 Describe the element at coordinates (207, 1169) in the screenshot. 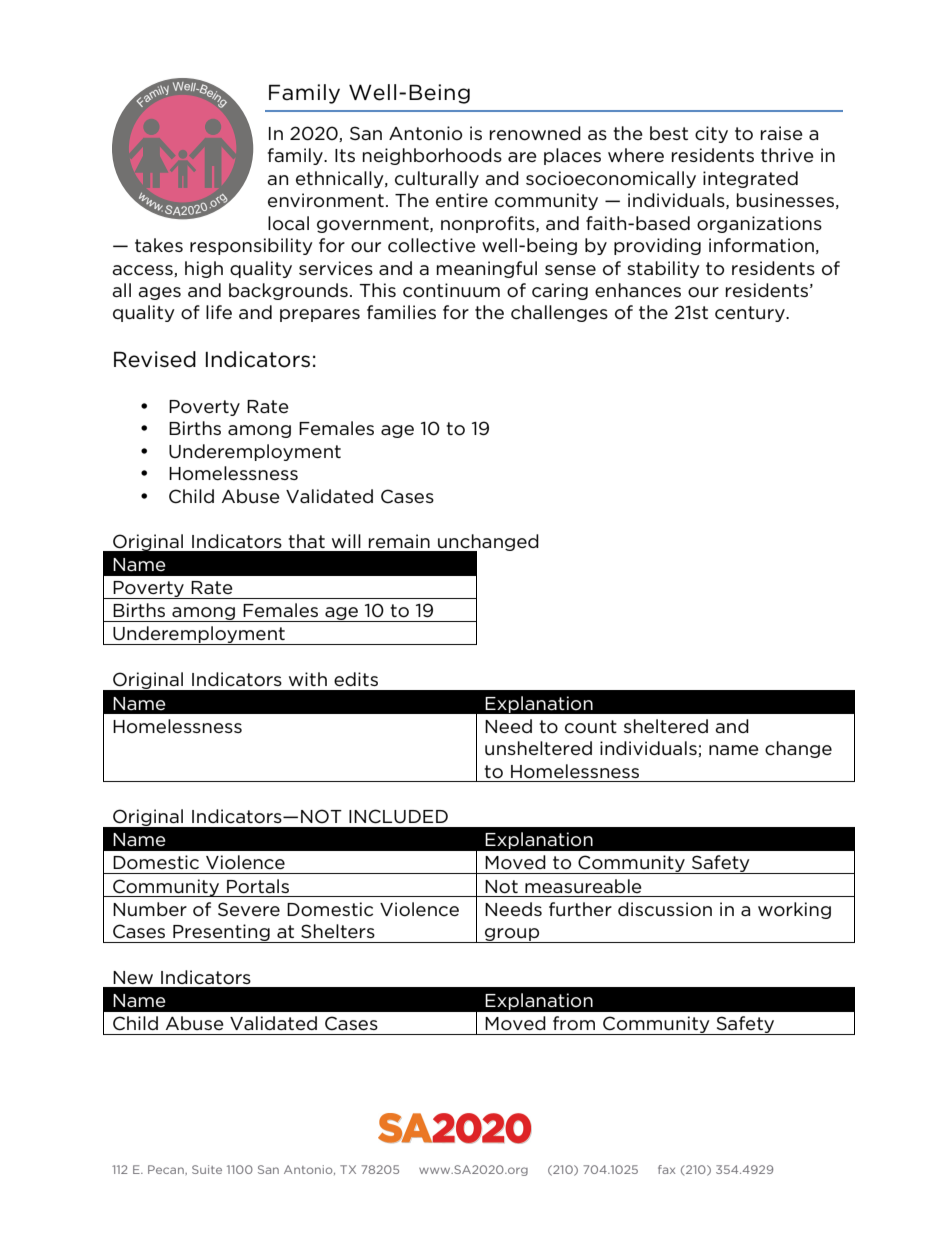

I see `Suite` at that location.
